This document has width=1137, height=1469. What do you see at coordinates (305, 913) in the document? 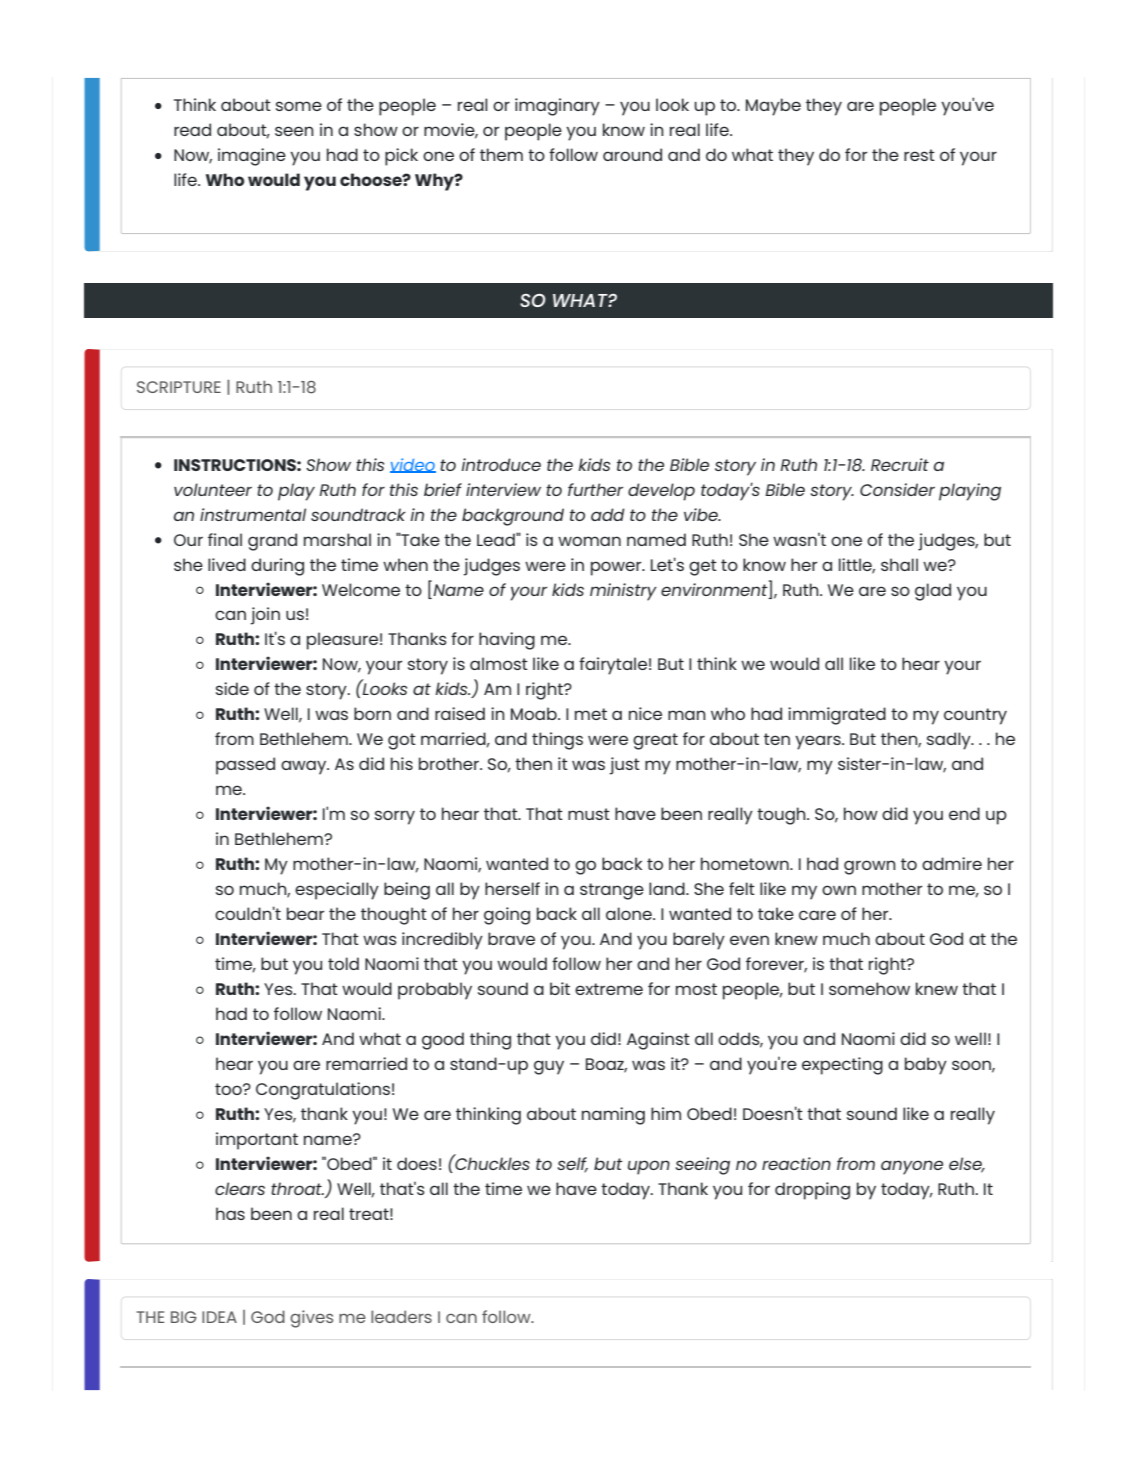
I see `bear` at bounding box center [305, 913].
